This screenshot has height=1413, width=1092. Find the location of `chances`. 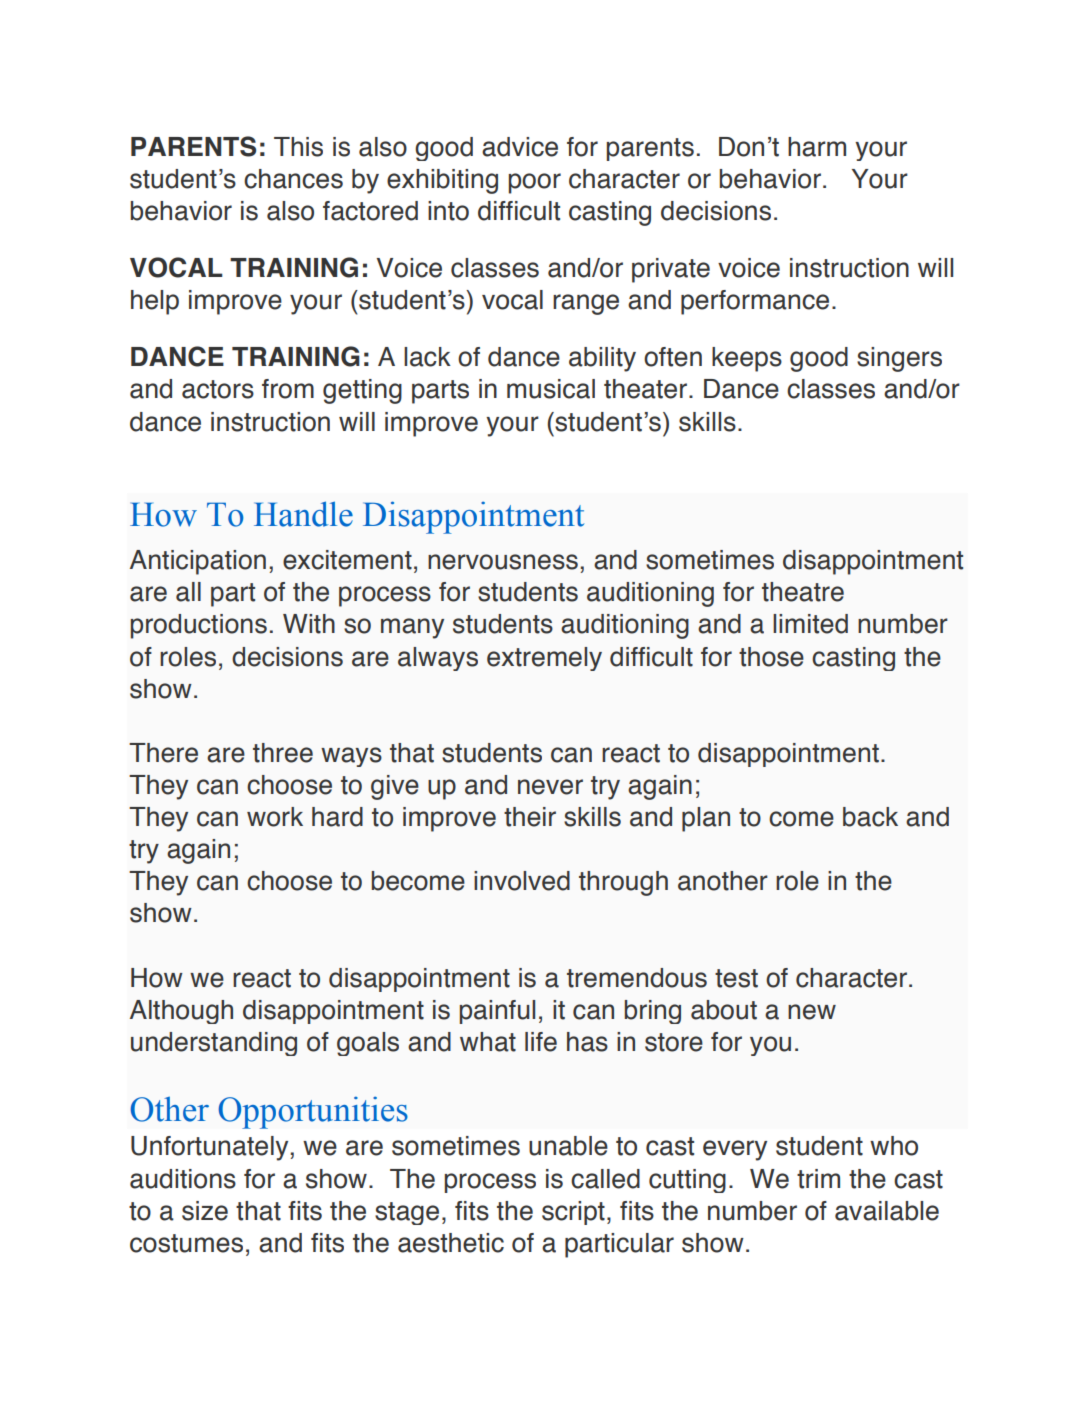

chances is located at coordinates (293, 179).
